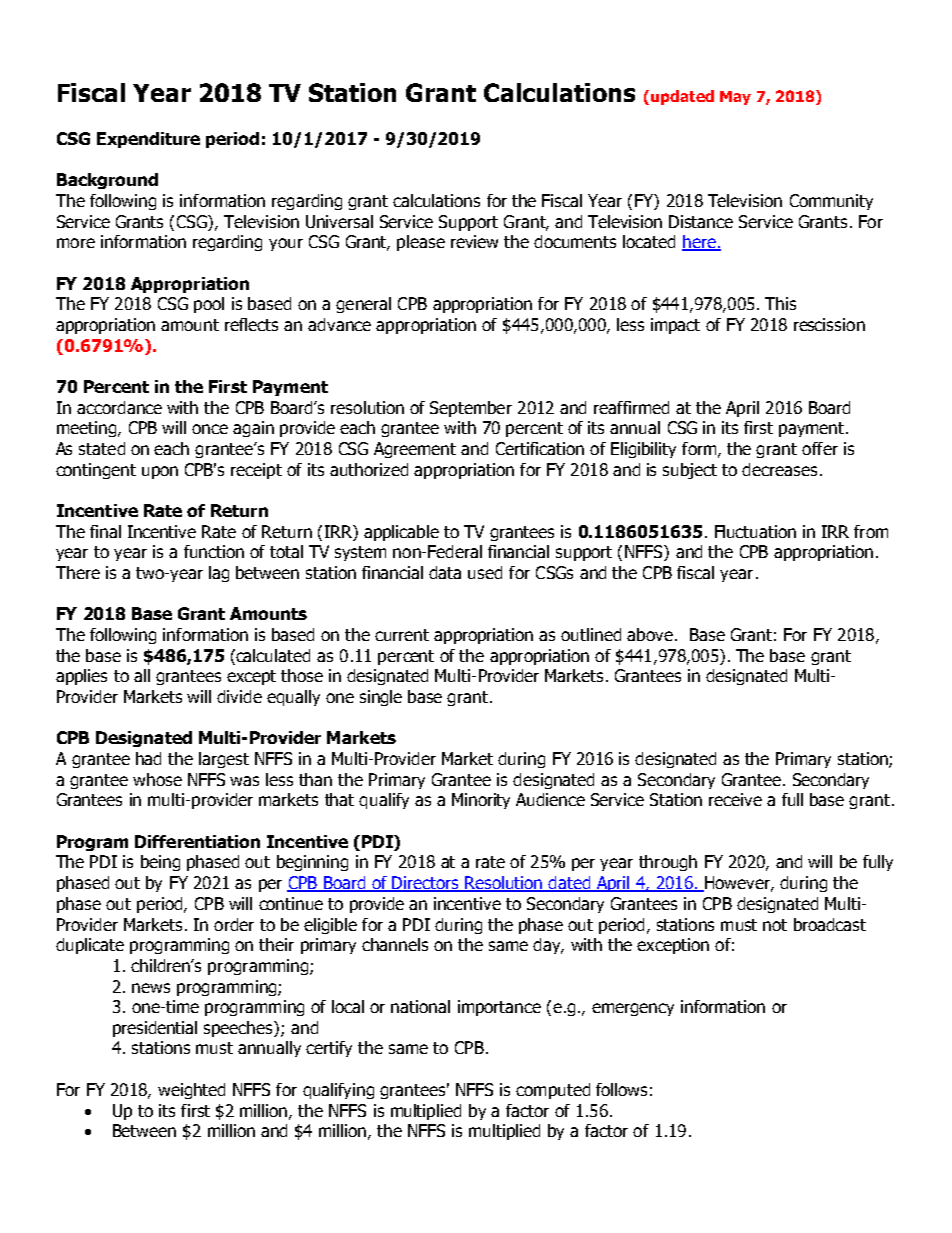 The width and height of the image is (952, 1233). I want to click on Expenditure, so click(148, 140).
